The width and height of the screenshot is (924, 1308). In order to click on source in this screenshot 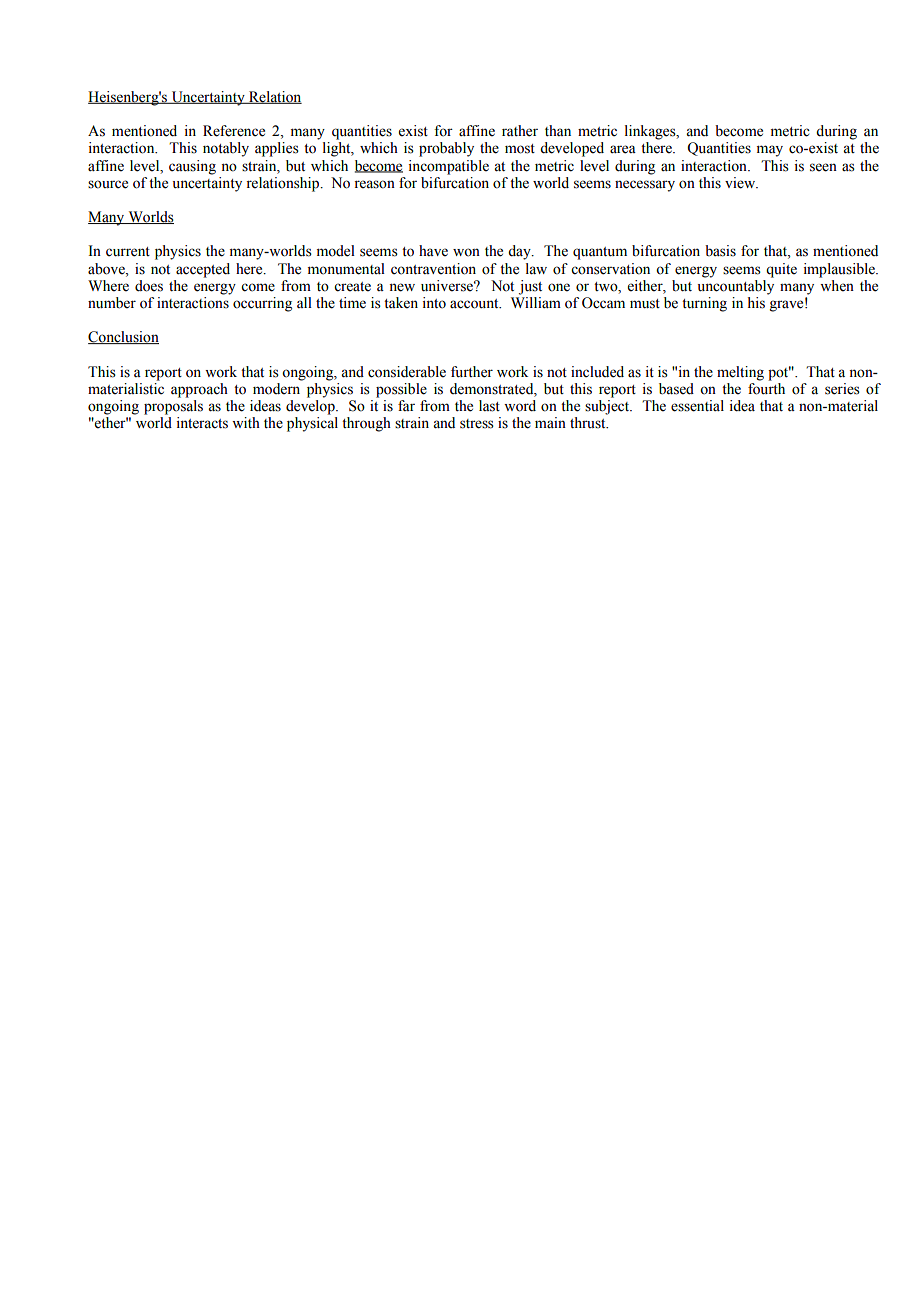, I will do `click(108, 184)`.
